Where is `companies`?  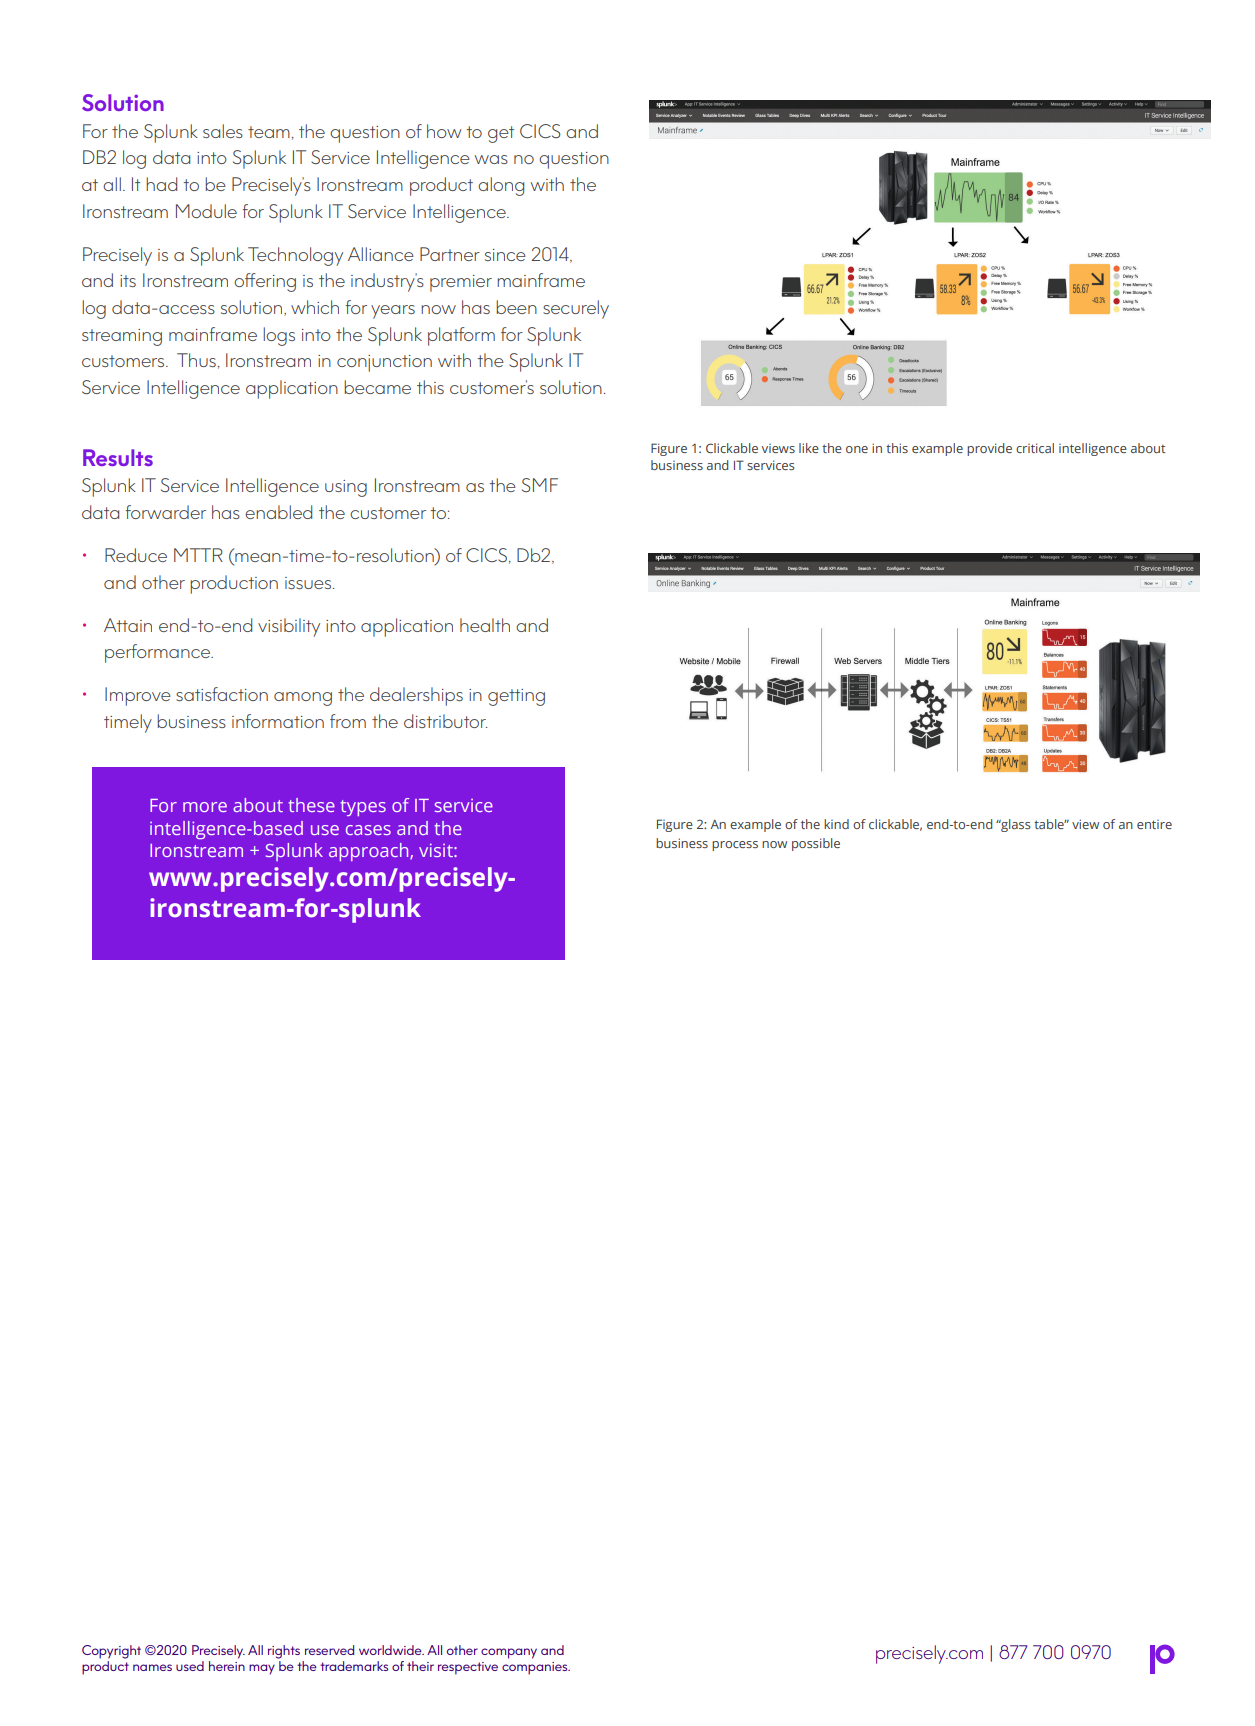 companies is located at coordinates (536, 1668).
